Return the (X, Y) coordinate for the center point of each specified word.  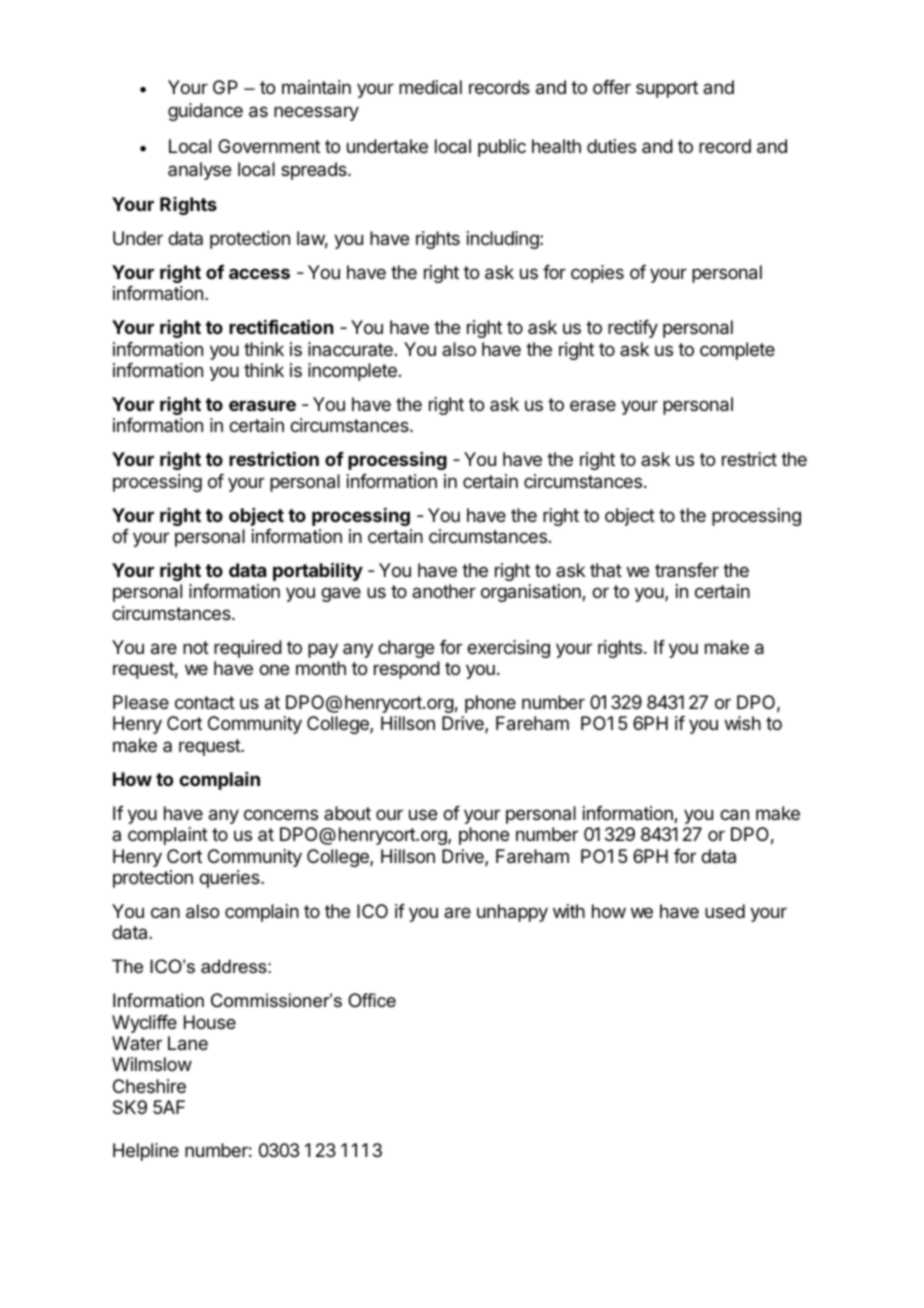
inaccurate (350, 349)
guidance (205, 112)
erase (593, 406)
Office (372, 1000)
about (347, 813)
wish (743, 723)
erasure (262, 405)
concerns (281, 814)
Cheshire (149, 1086)
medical (430, 87)
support (667, 89)
